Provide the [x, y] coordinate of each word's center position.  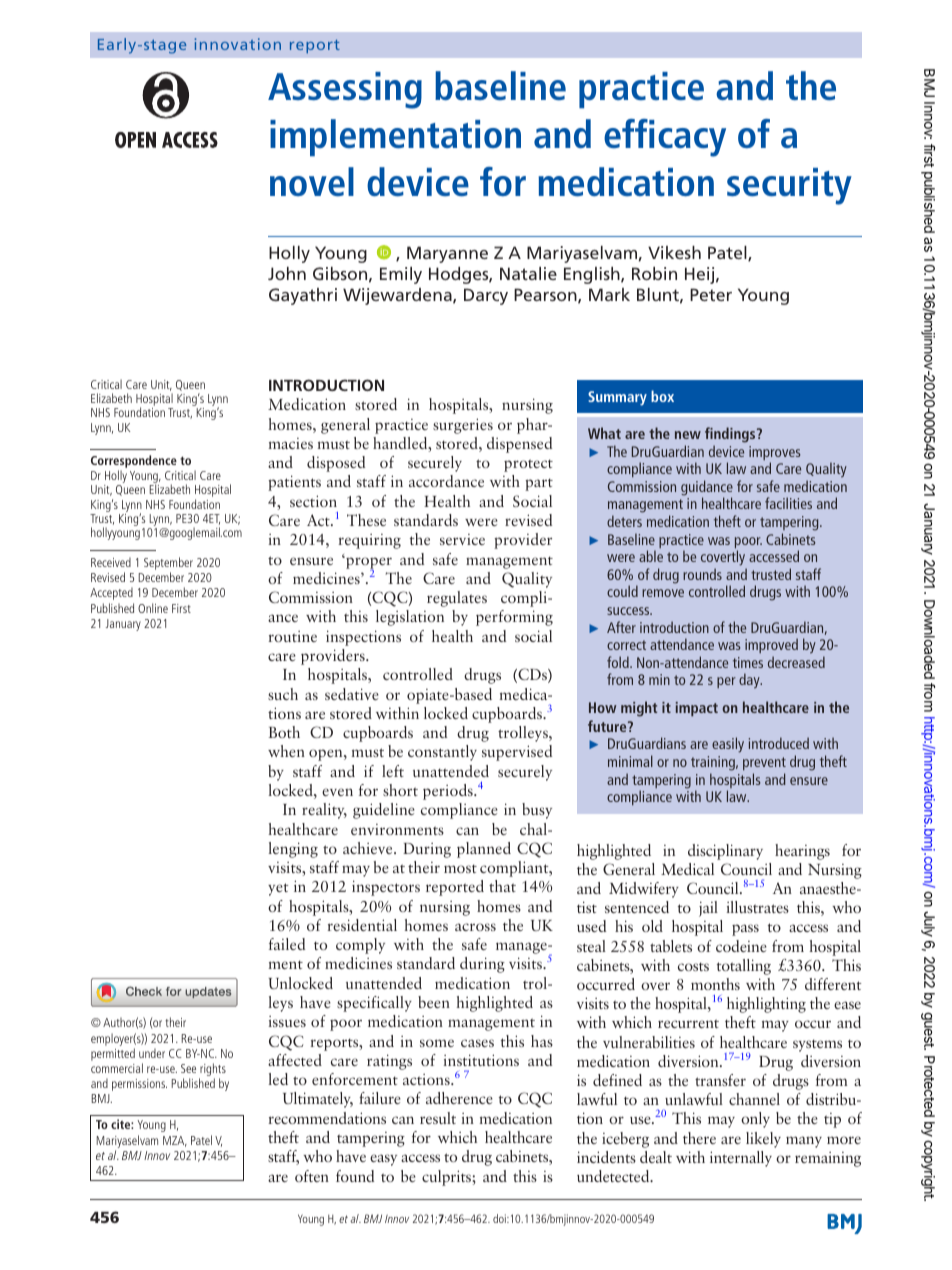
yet [278, 889]
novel [312, 181]
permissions [139, 1085]
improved [771, 645]
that [502, 886]
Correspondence [134, 463]
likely [763, 1140]
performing [514, 618]
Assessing [345, 90]
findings [731, 435]
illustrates [757, 907]
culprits [446, 1178]
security [789, 186]
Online [153, 608]
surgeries [463, 426]
